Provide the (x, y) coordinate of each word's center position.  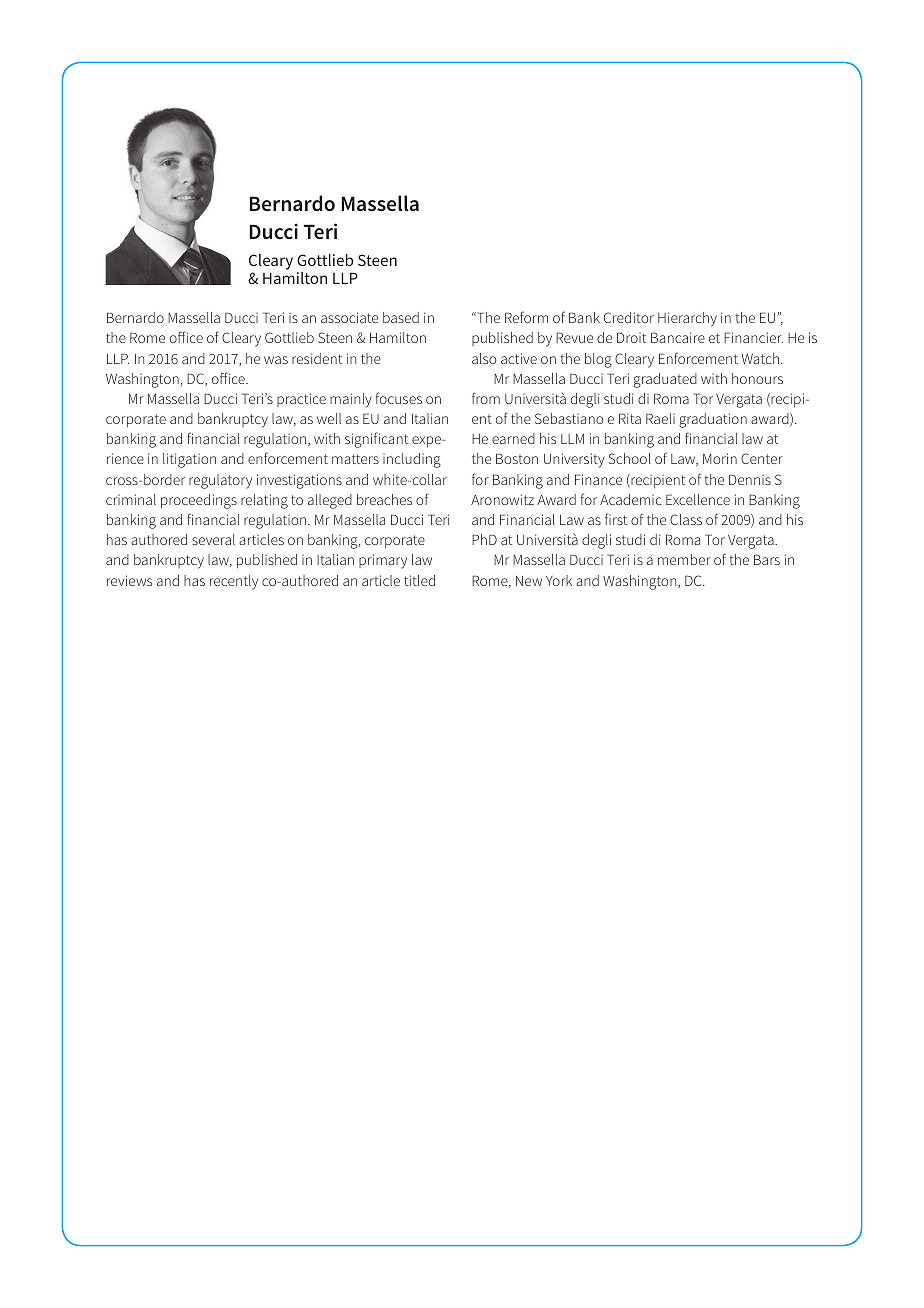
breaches (384, 499)
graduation (713, 420)
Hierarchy (687, 319)
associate (349, 317)
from (486, 398)
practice (301, 400)
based (401, 317)
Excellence (698, 499)
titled (419, 580)
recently (234, 582)
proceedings (199, 501)
